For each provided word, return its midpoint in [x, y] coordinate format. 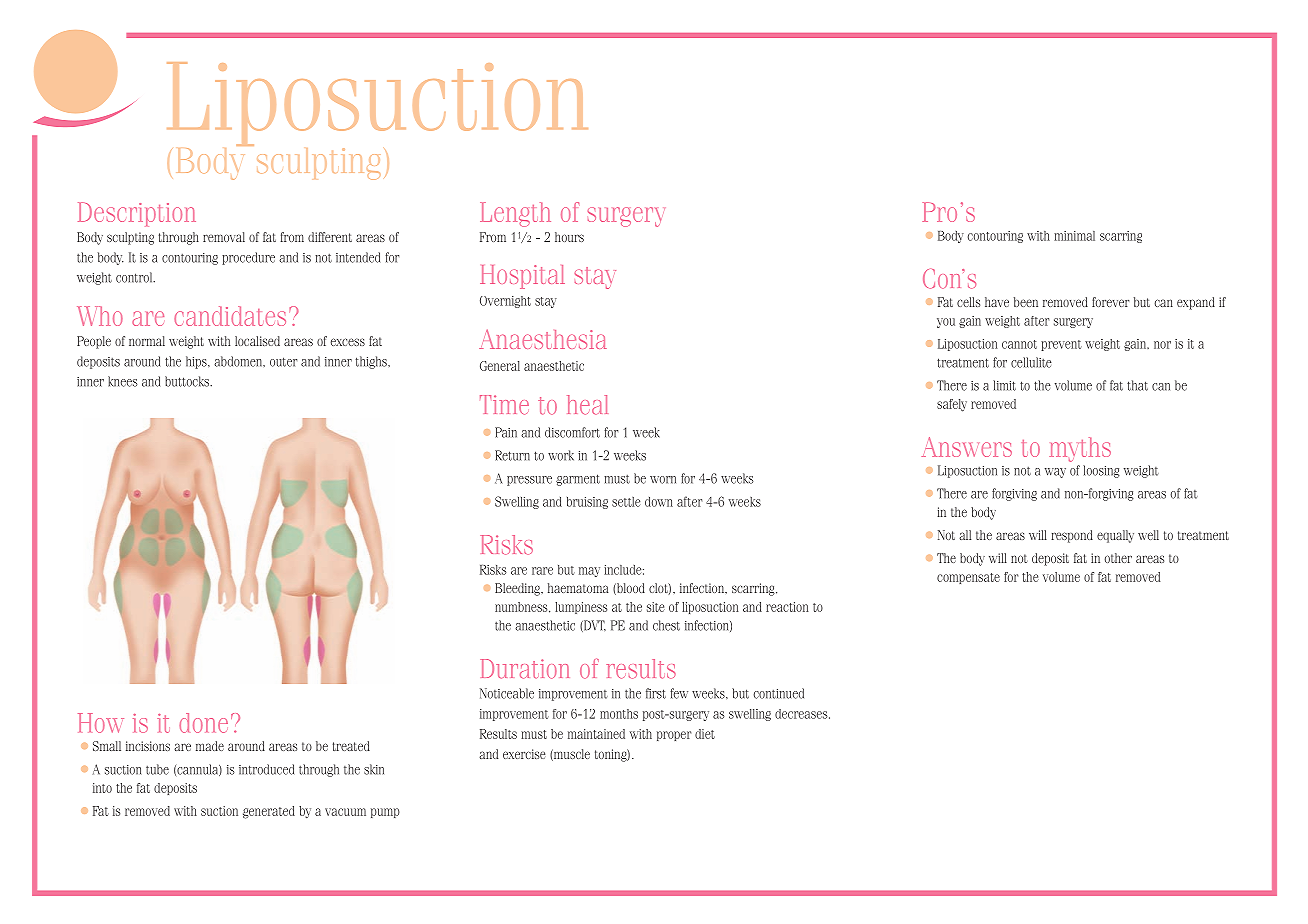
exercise [524, 754]
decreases [802, 714]
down [659, 502]
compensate [968, 578]
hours [569, 237]
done [203, 723]
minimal [1074, 236]
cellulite [1031, 362]
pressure [529, 481]
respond [1072, 536]
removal [224, 237]
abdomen [239, 361]
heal [587, 405]
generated [269, 812]
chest [666, 625]
